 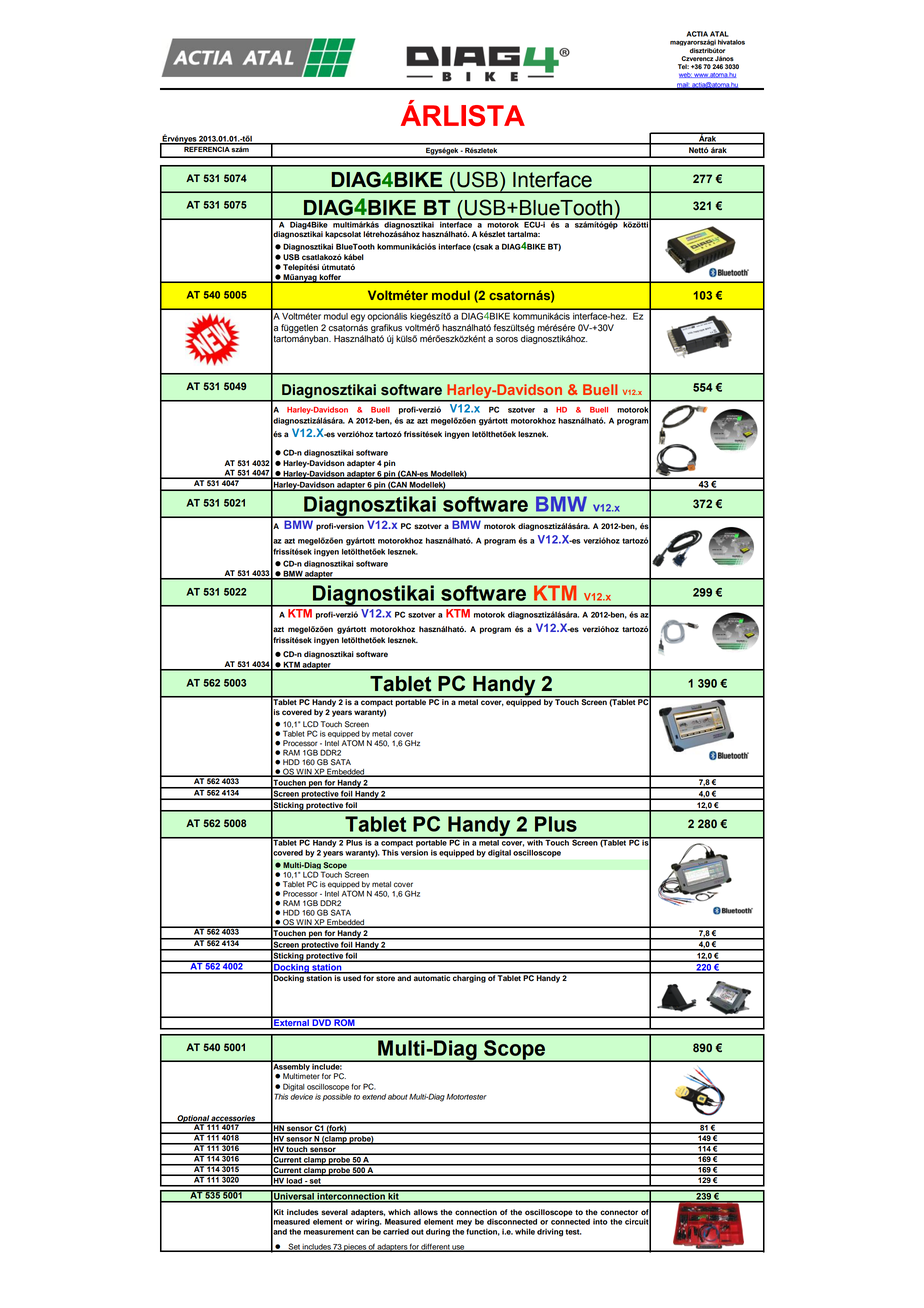 What do you see at coordinates (352, 977) in the document?
I see `used` at bounding box center [352, 977].
